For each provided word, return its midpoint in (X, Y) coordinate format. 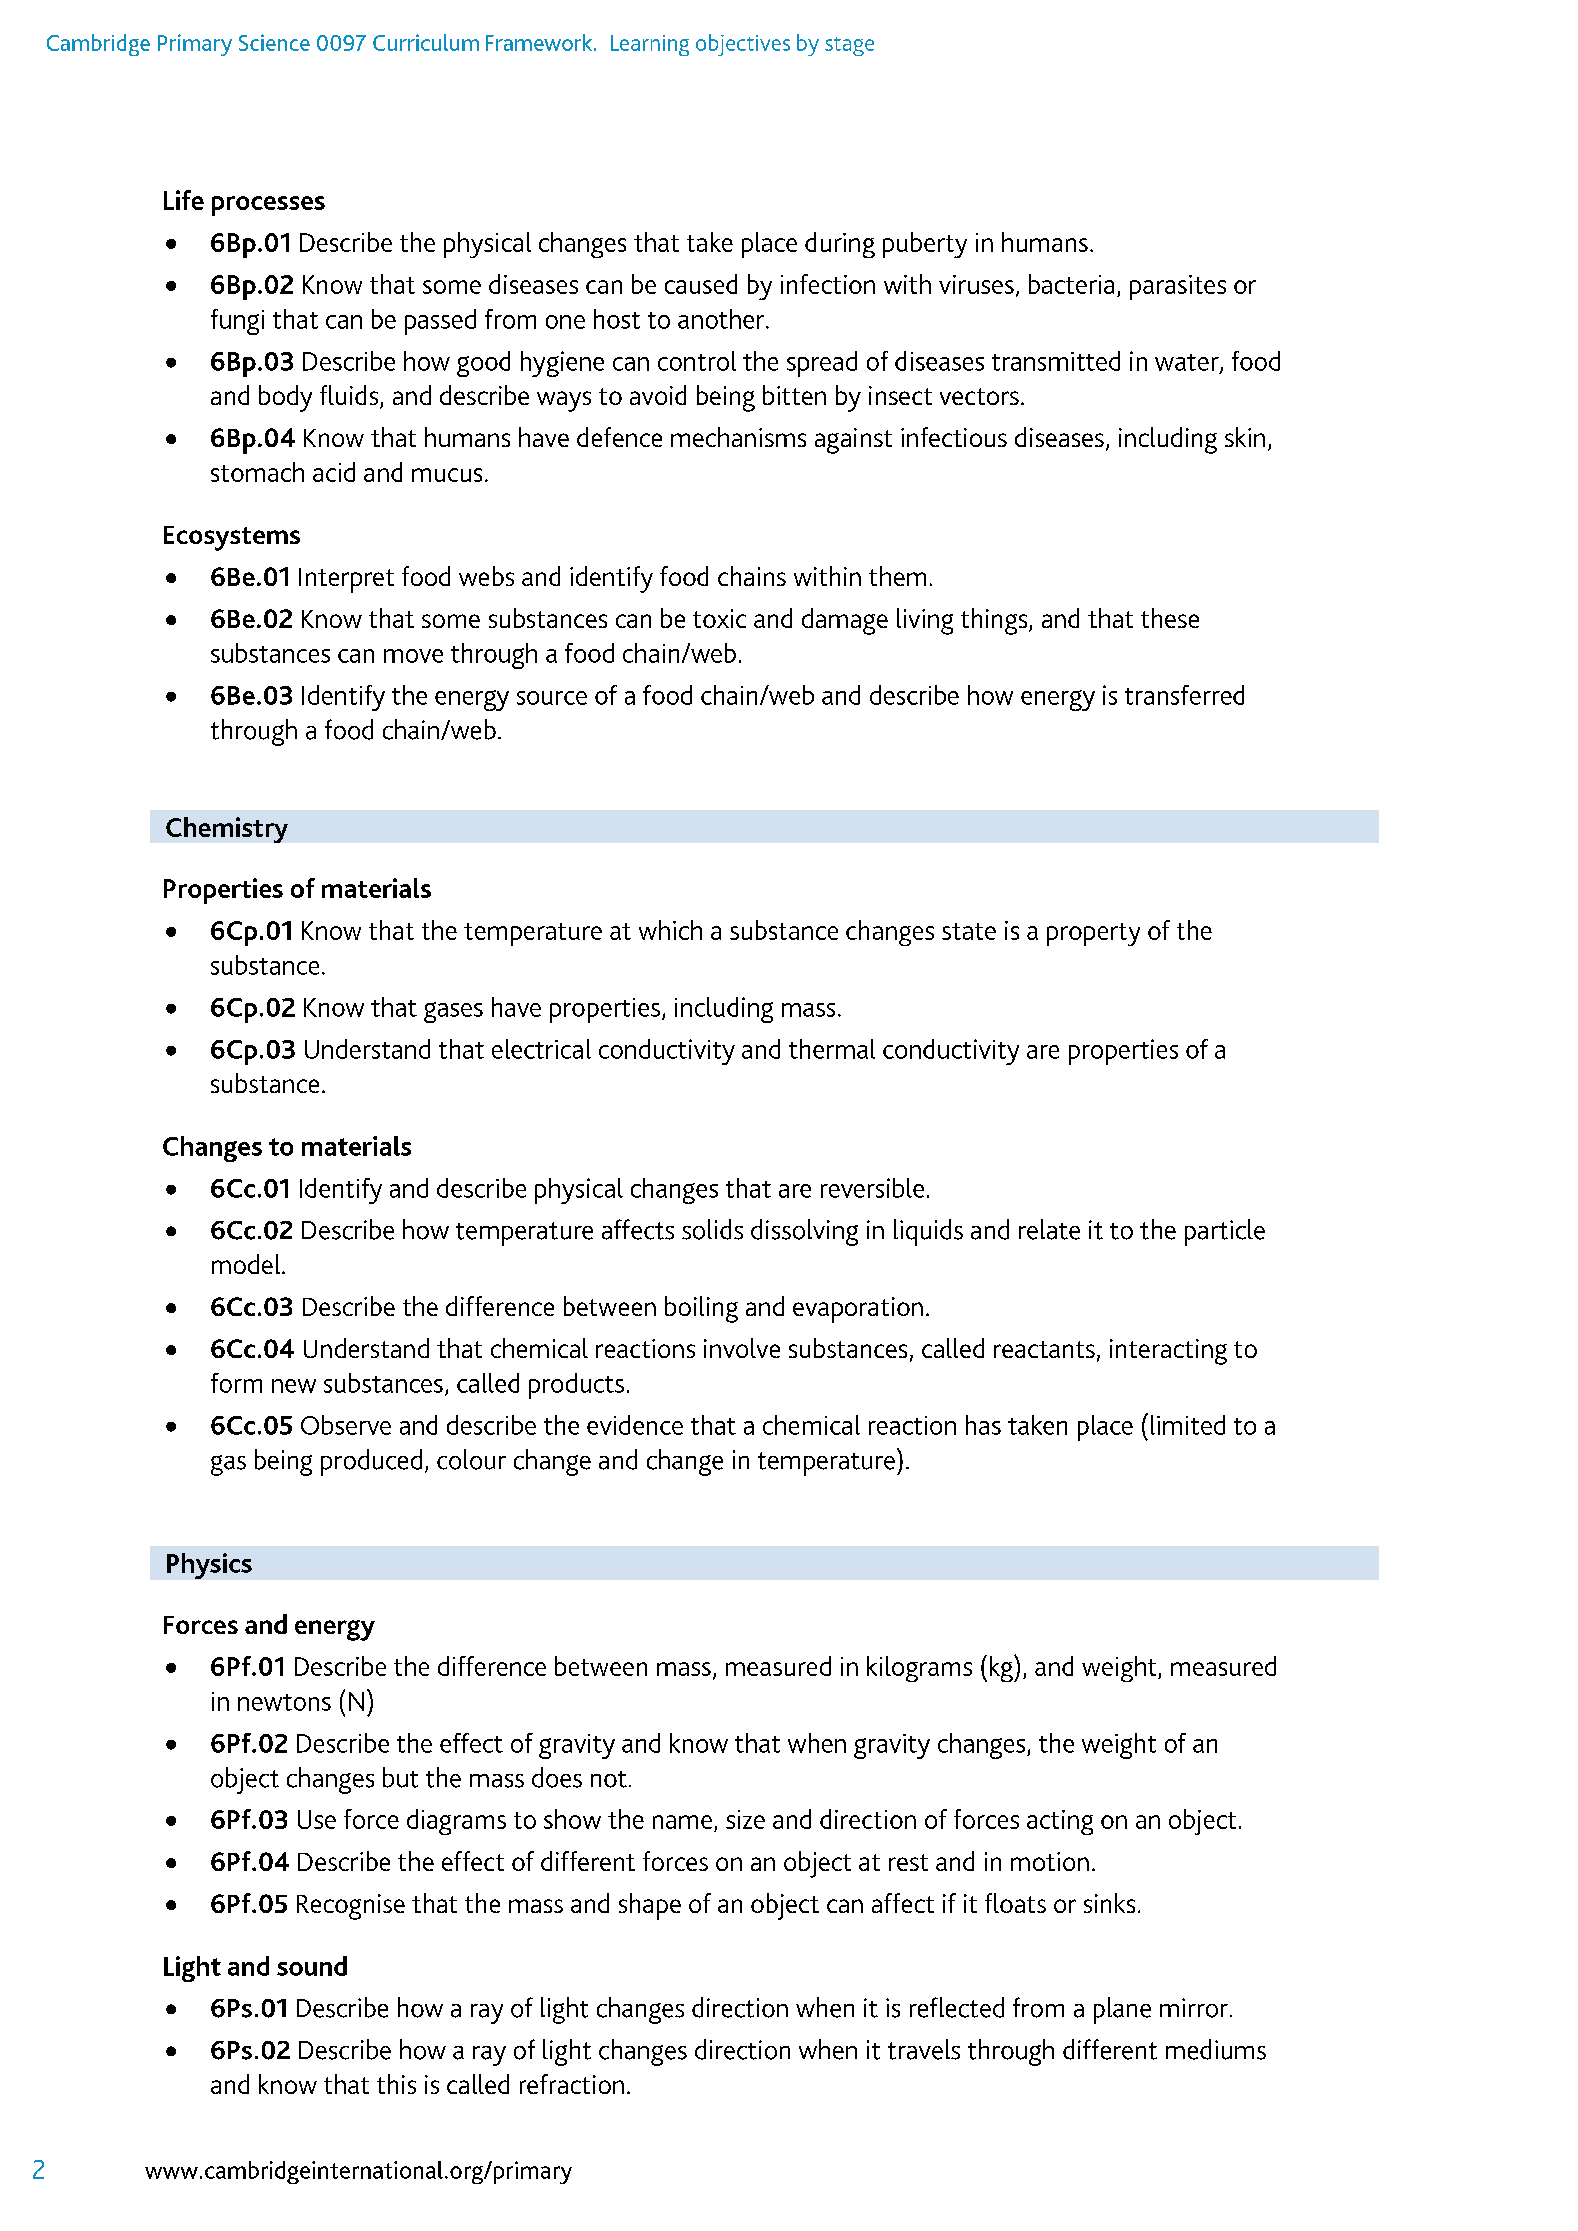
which (670, 930)
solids (712, 1229)
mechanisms (738, 437)
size (745, 1819)
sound (312, 1966)
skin (1245, 437)
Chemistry (227, 830)
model (247, 1264)
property (1093, 934)
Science (274, 42)
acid (334, 472)
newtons (284, 1702)
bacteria (1071, 284)
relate (1049, 1229)
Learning (650, 45)
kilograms (919, 1669)
